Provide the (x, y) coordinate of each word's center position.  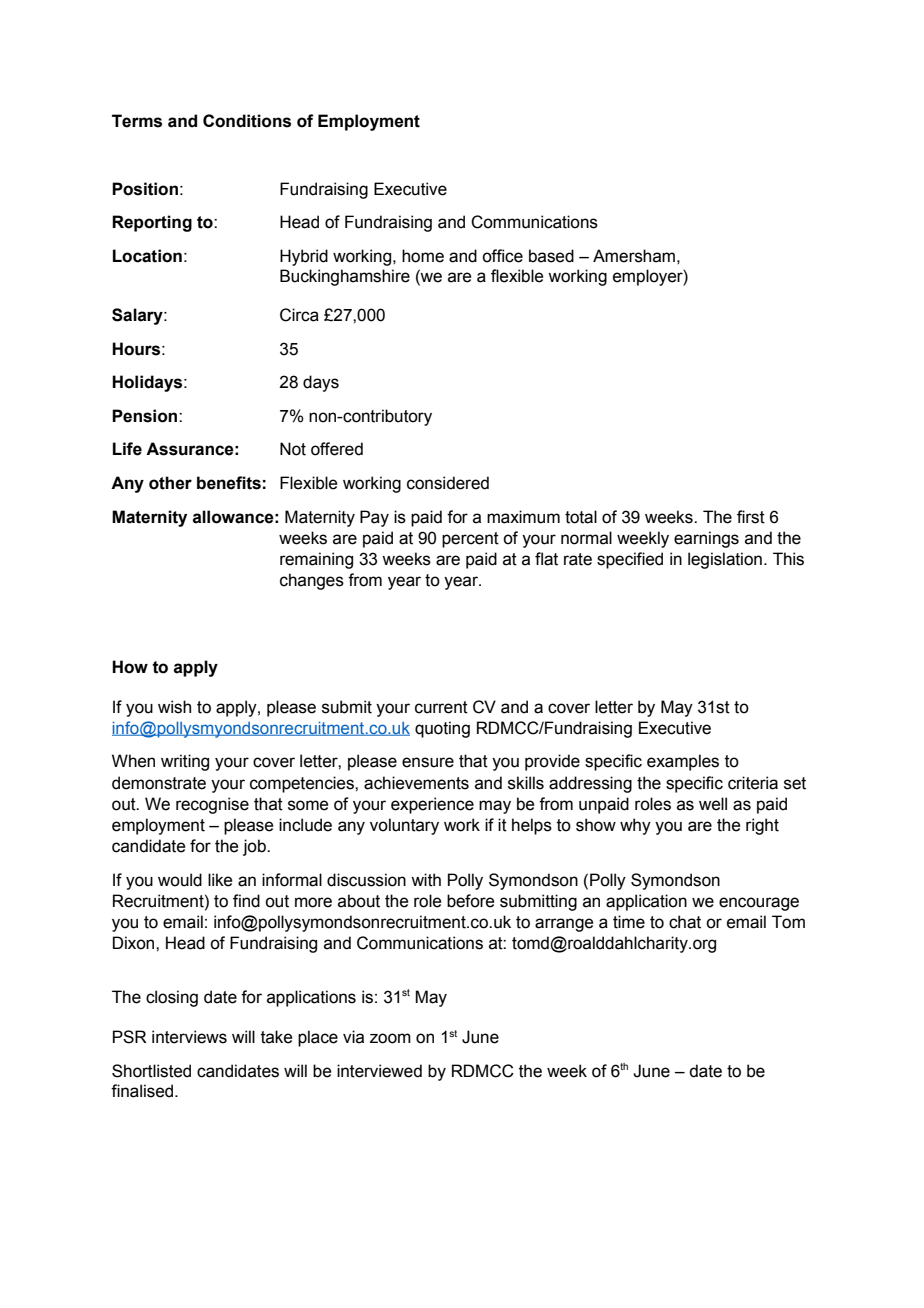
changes (312, 581)
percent (470, 540)
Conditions (247, 121)
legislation (725, 560)
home (423, 256)
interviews (189, 1037)
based (551, 256)
